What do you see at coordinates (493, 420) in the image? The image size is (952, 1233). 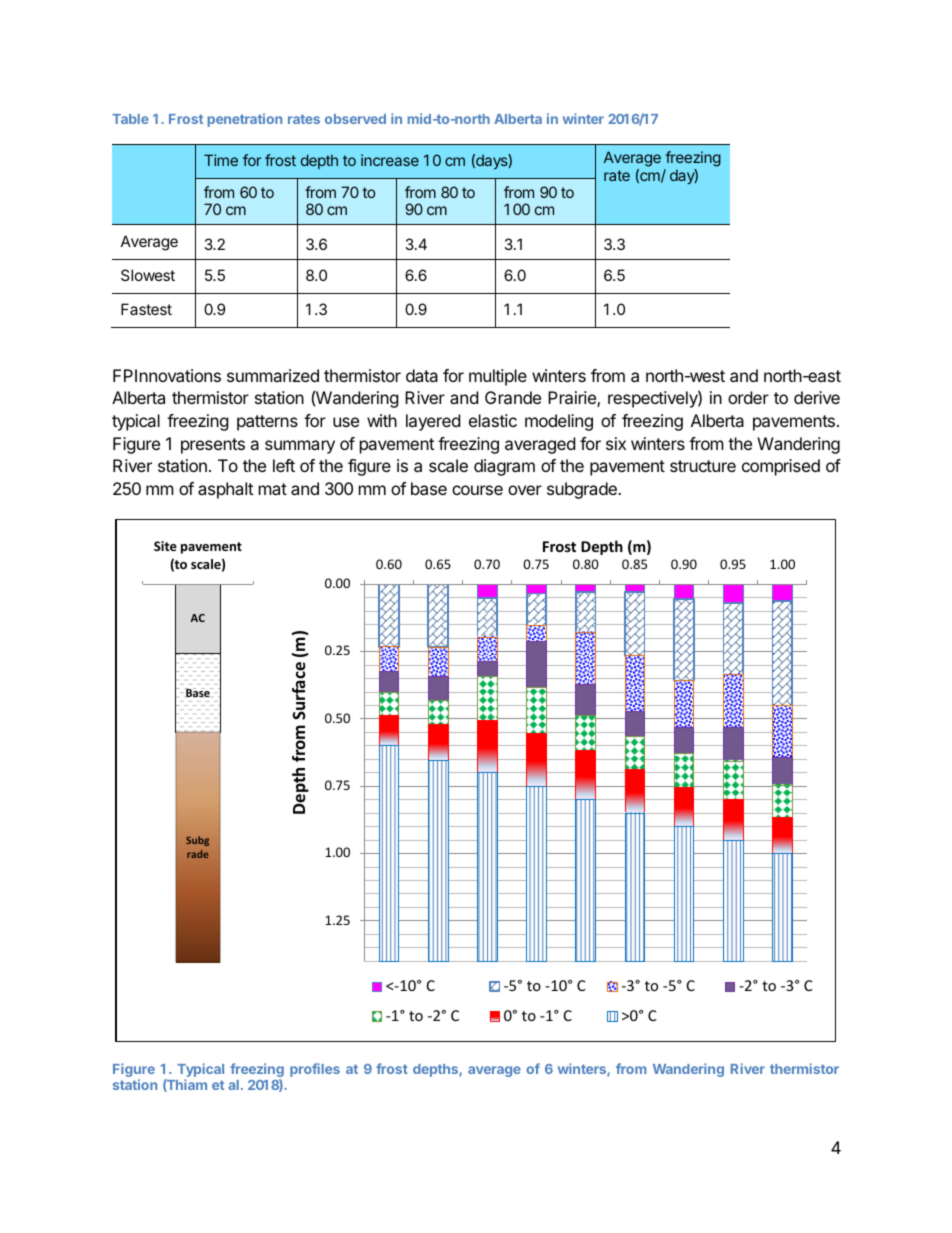 I see `elastic` at bounding box center [493, 420].
